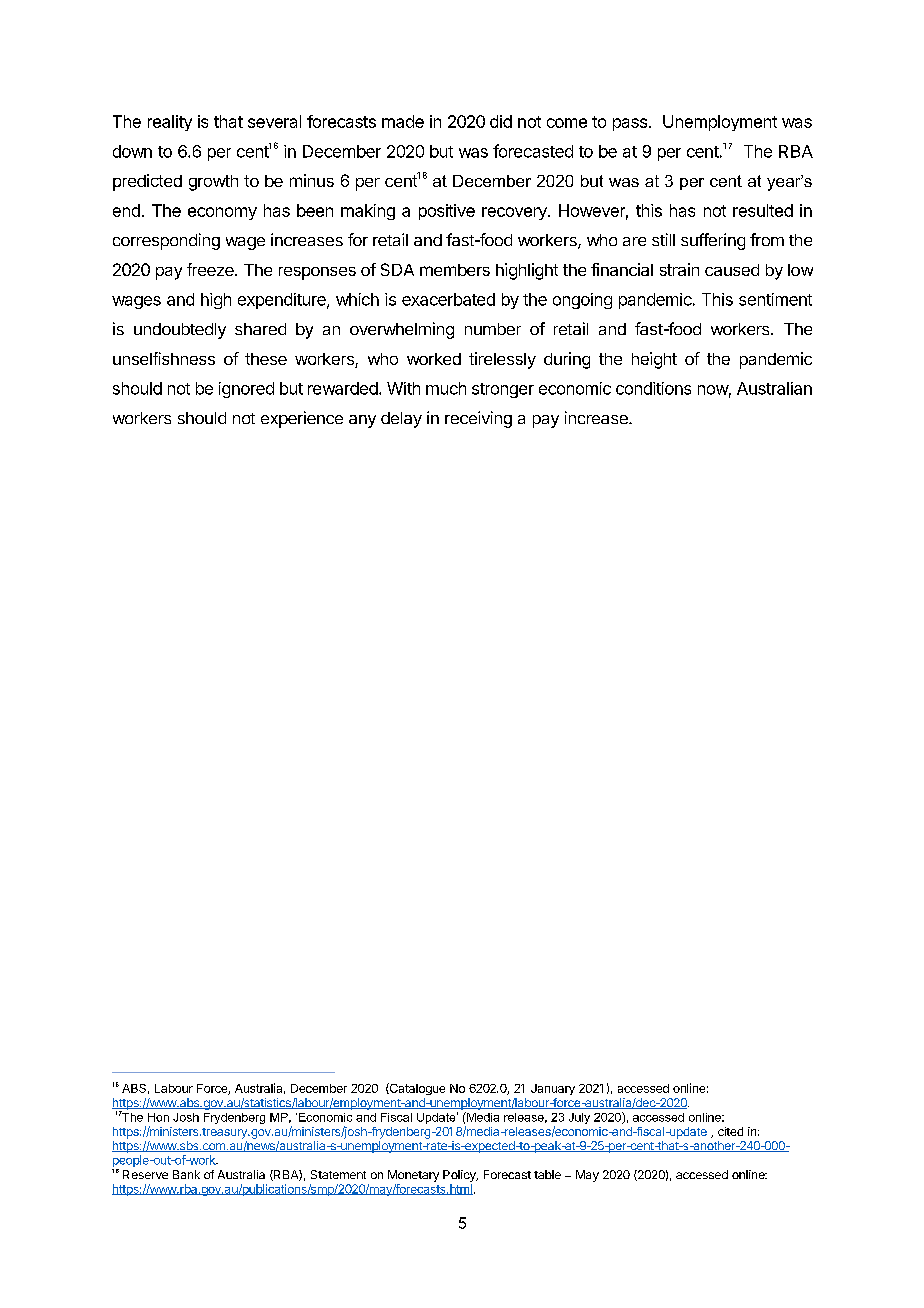  What do you see at coordinates (654, 360) in the screenshot?
I see `height` at bounding box center [654, 360].
